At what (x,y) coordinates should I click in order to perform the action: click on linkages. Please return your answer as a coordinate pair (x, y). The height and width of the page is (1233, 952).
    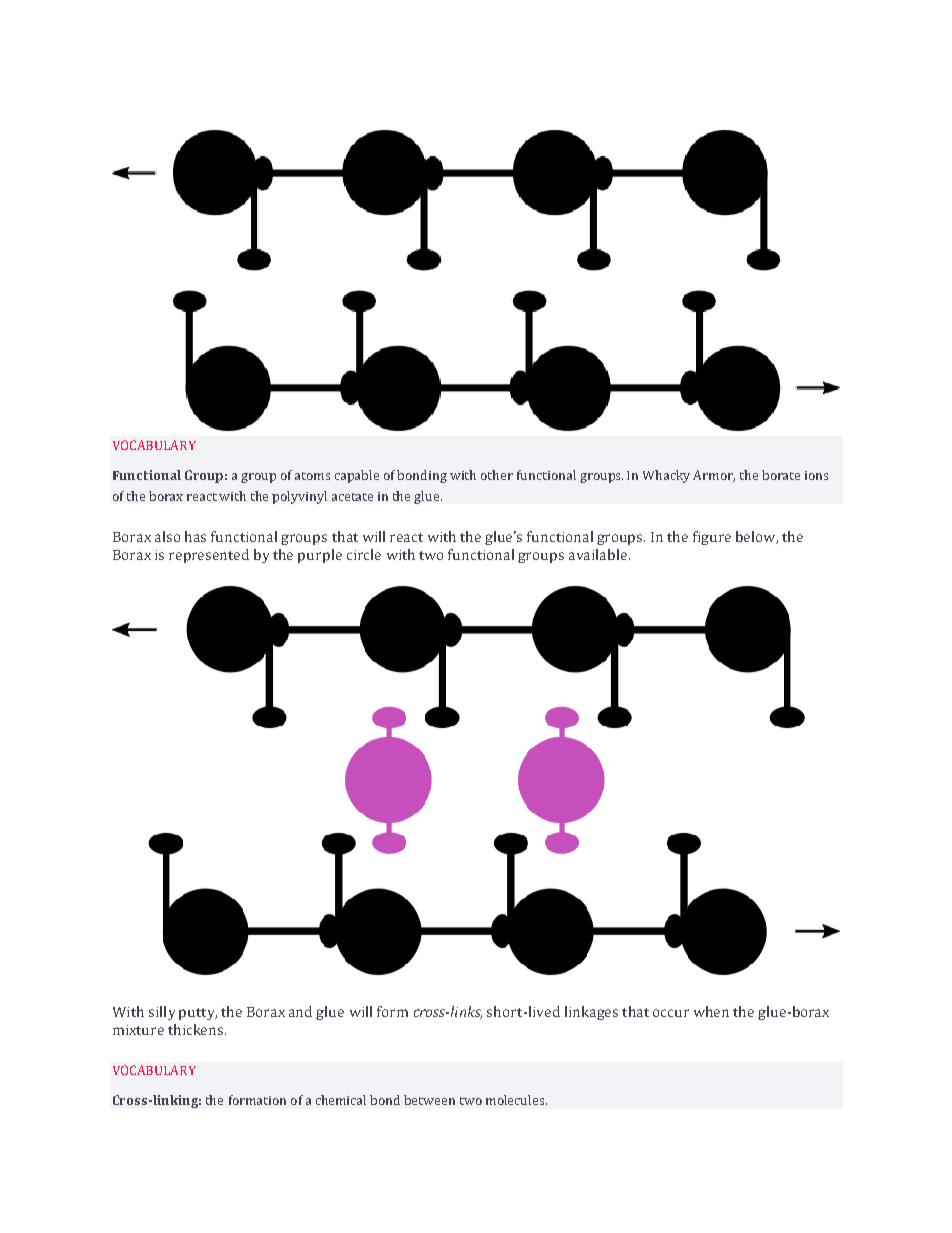
    Looking at the image, I should click on (591, 1013).
